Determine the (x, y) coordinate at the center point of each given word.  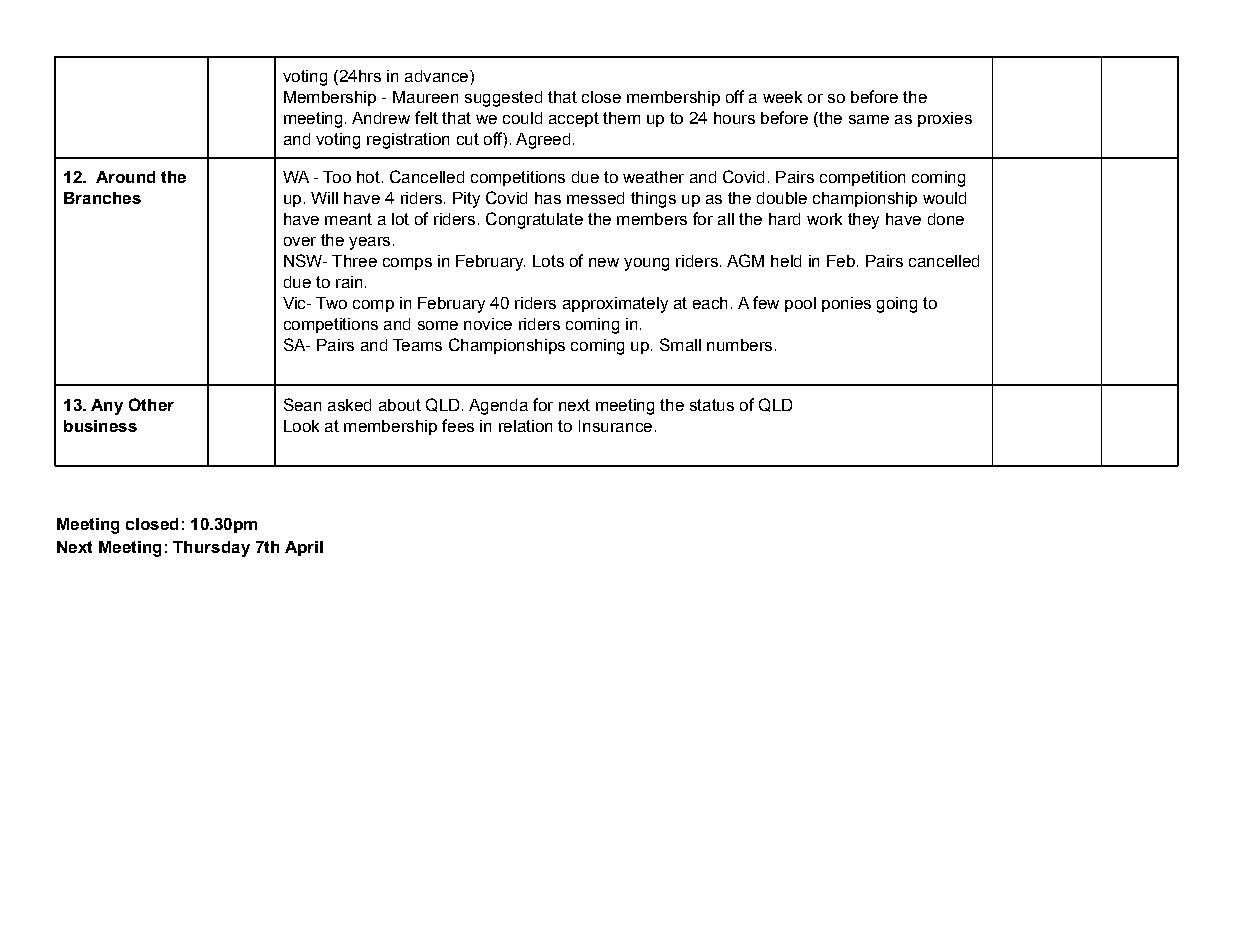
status (712, 405)
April (304, 548)
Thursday (211, 549)
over (300, 241)
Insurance (615, 426)
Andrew (381, 118)
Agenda (498, 407)
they (863, 221)
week (782, 97)
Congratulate (534, 220)
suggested (503, 99)
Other (151, 404)
